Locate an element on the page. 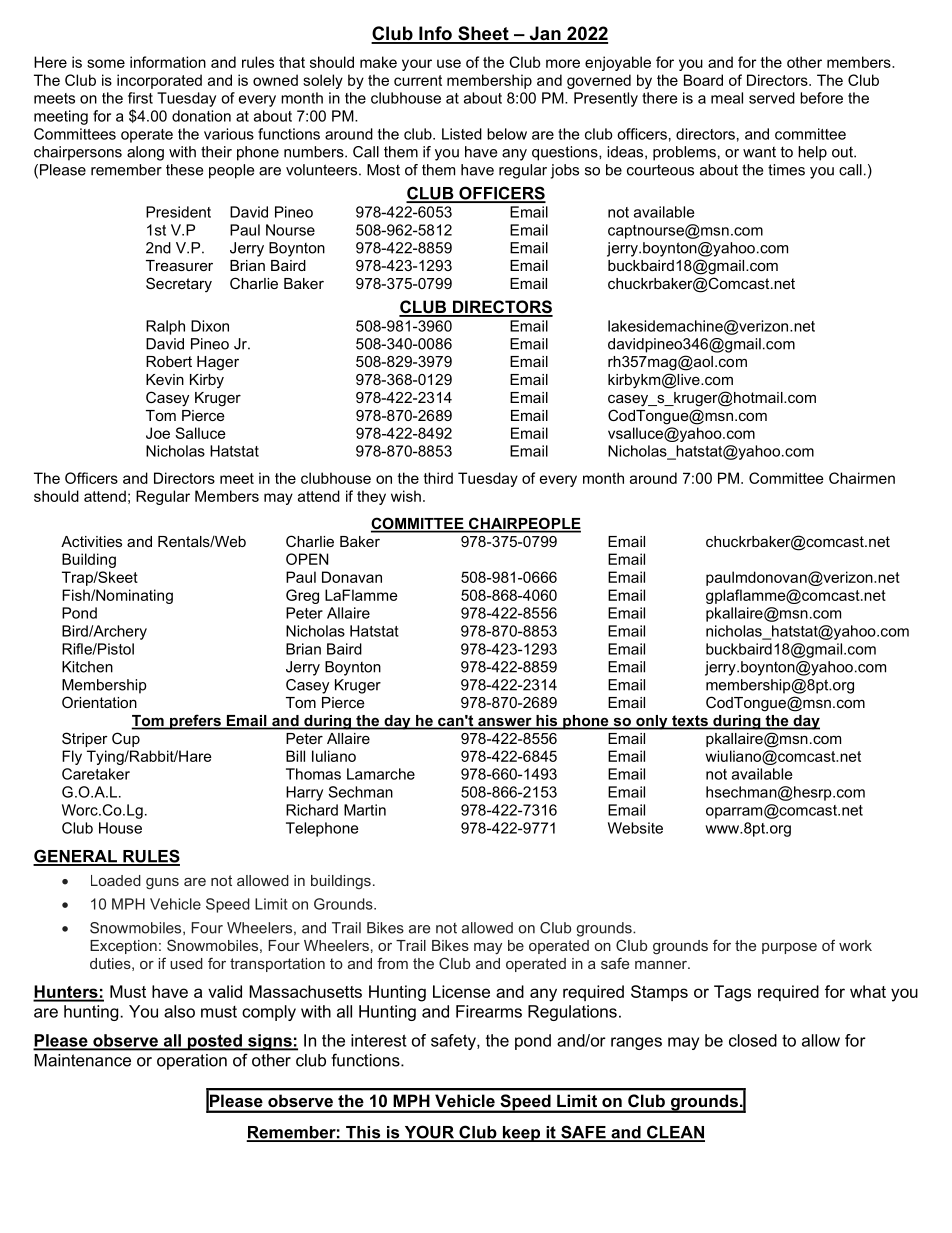  operation is located at coordinates (192, 1062).
